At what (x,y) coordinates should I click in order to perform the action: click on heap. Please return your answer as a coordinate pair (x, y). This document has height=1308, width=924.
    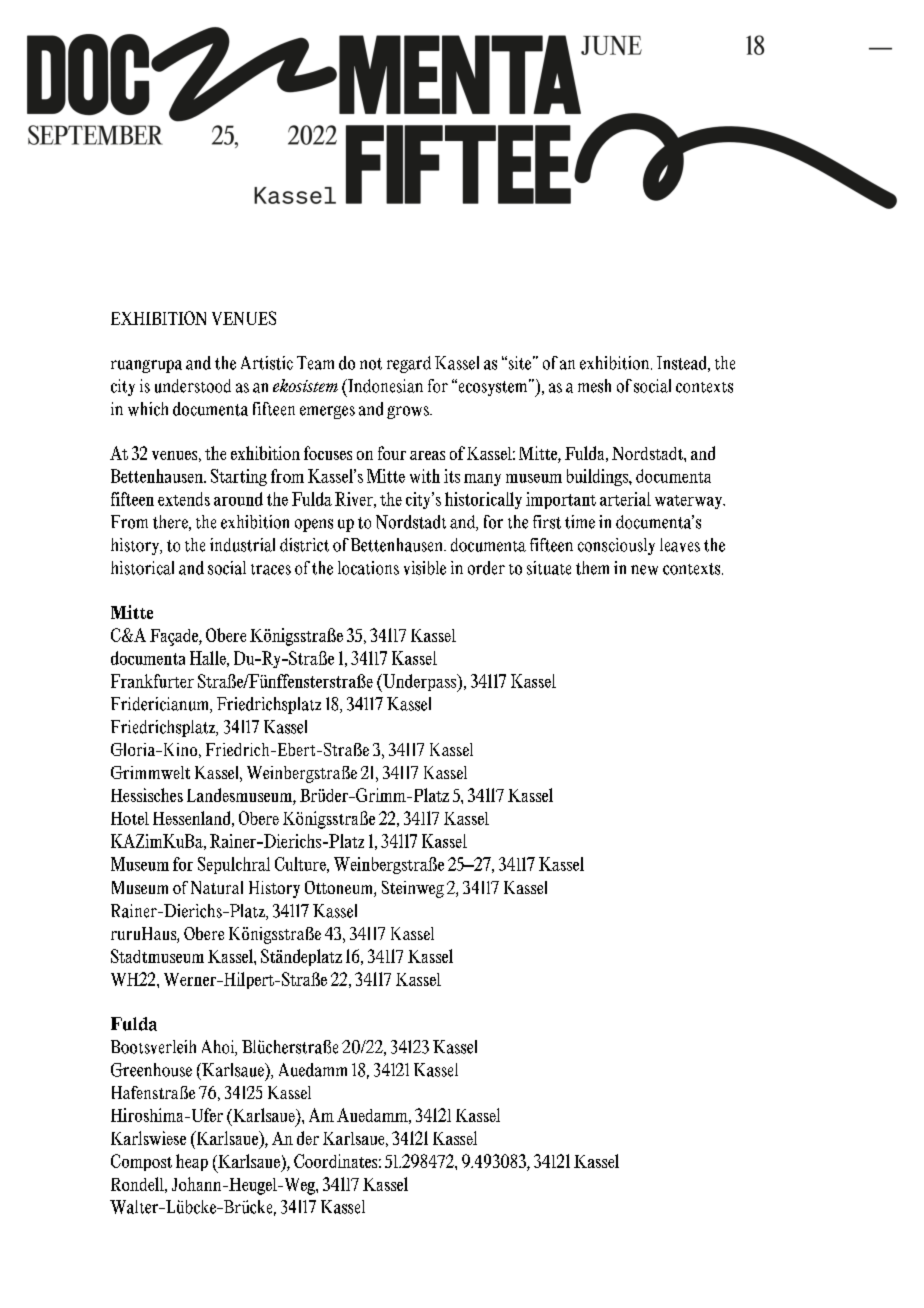
    Looking at the image, I should click on (192, 1162).
